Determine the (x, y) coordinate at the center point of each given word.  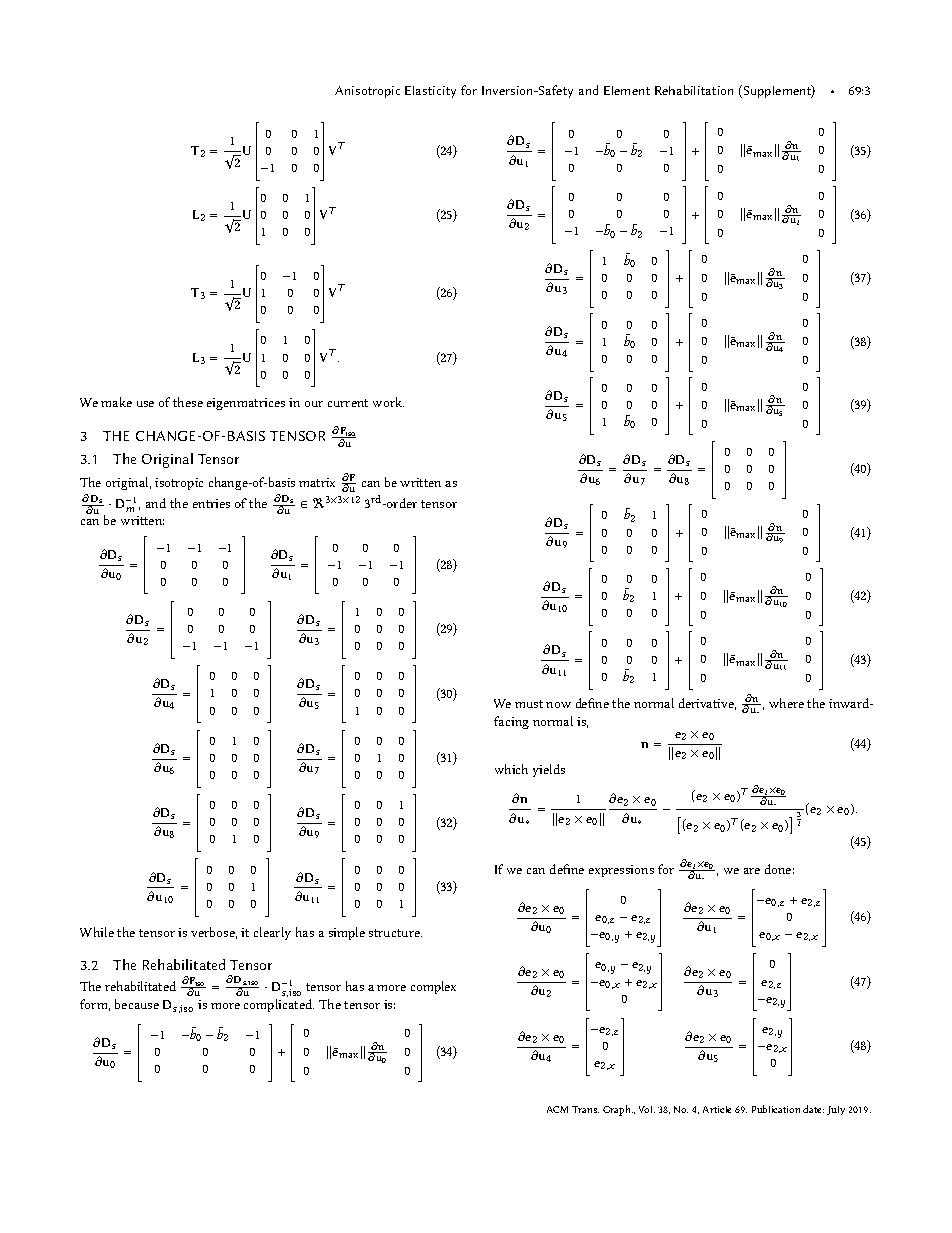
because (137, 1004)
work (388, 402)
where (786, 703)
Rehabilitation (694, 90)
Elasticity (430, 92)
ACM (557, 1109)
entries (211, 503)
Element (627, 90)
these (188, 402)
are (752, 871)
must (529, 704)
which (511, 769)
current (348, 403)
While (97, 932)
